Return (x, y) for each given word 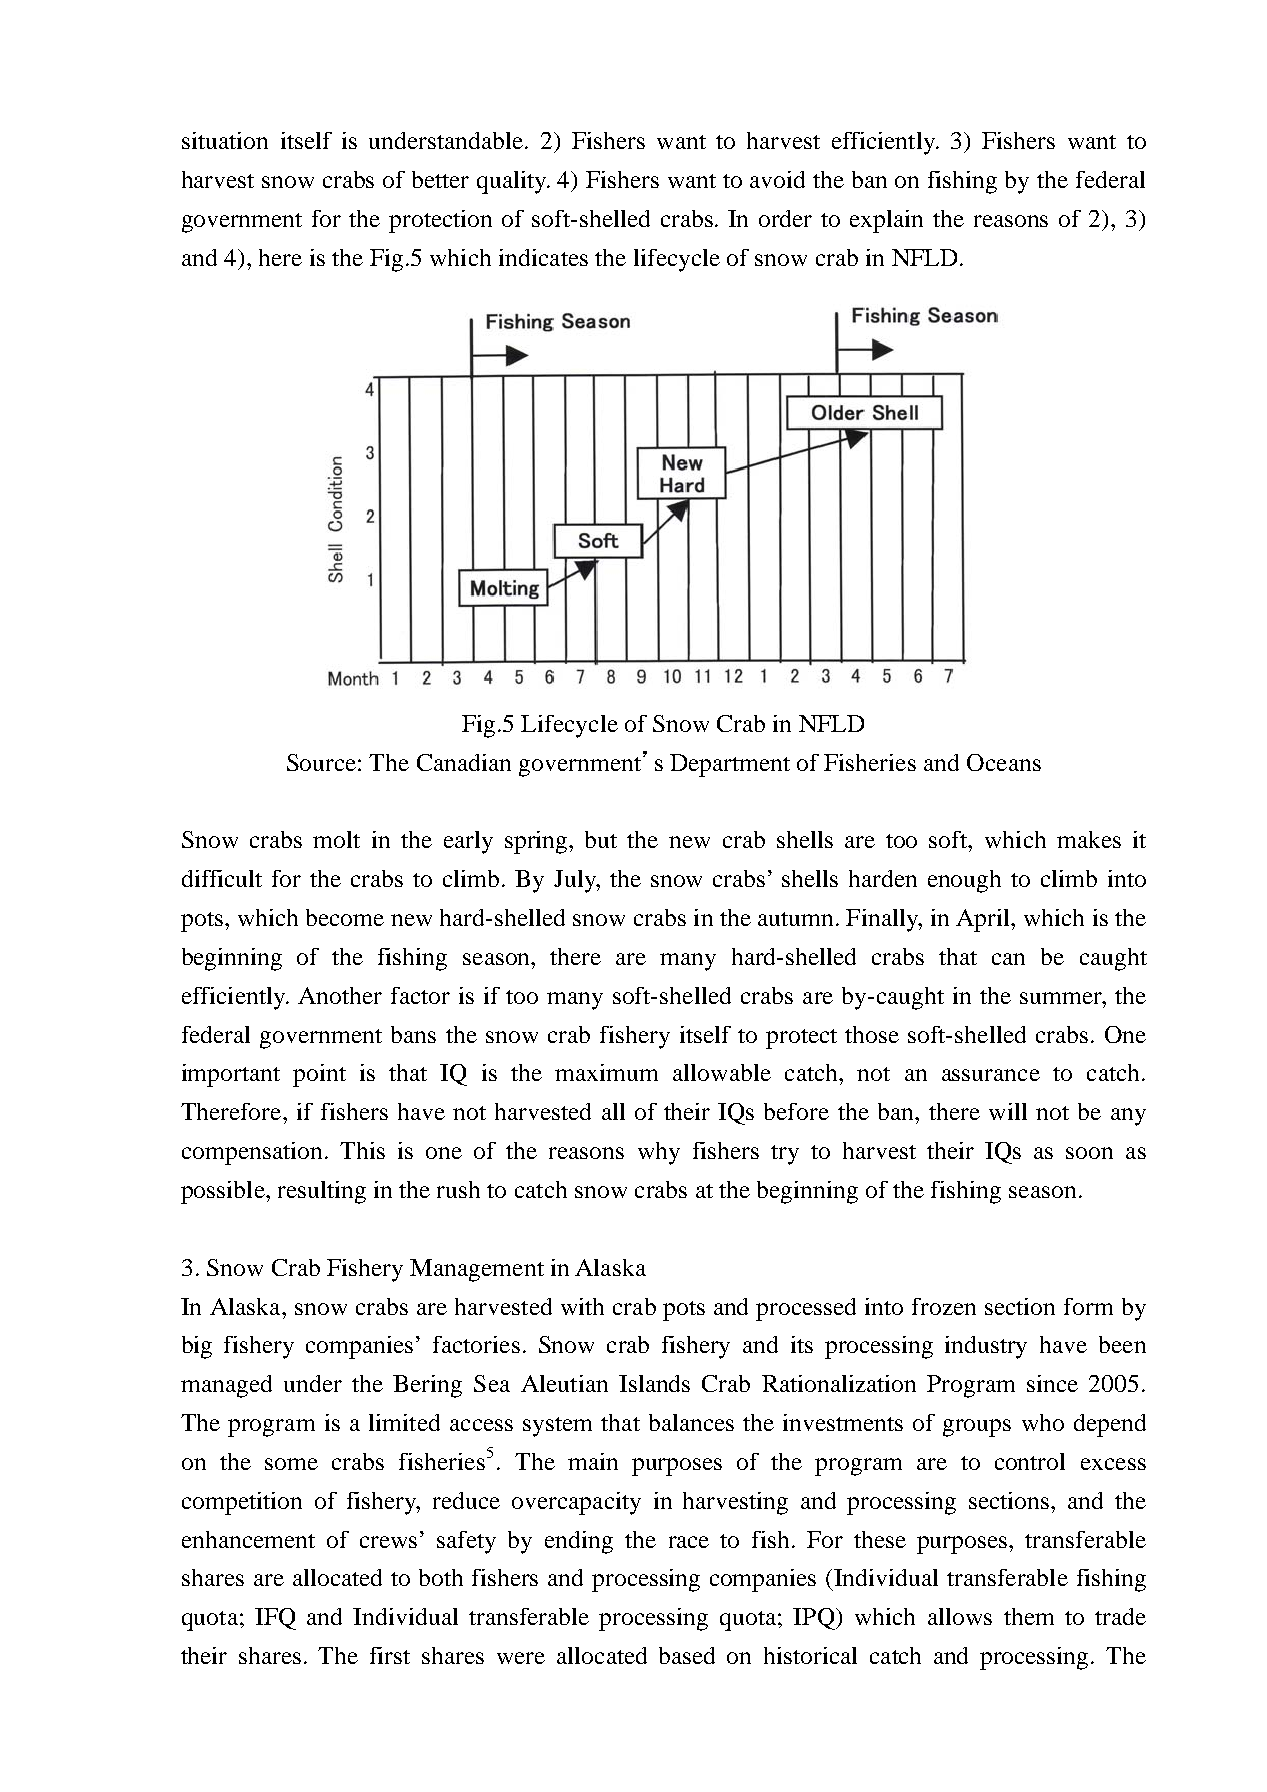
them (1029, 1616)
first (390, 1655)
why (659, 1153)
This (362, 1150)
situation (225, 140)
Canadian (464, 762)
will (1008, 1111)
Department (730, 765)
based (687, 1655)
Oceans (1004, 762)
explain (886, 221)
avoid (777, 179)
